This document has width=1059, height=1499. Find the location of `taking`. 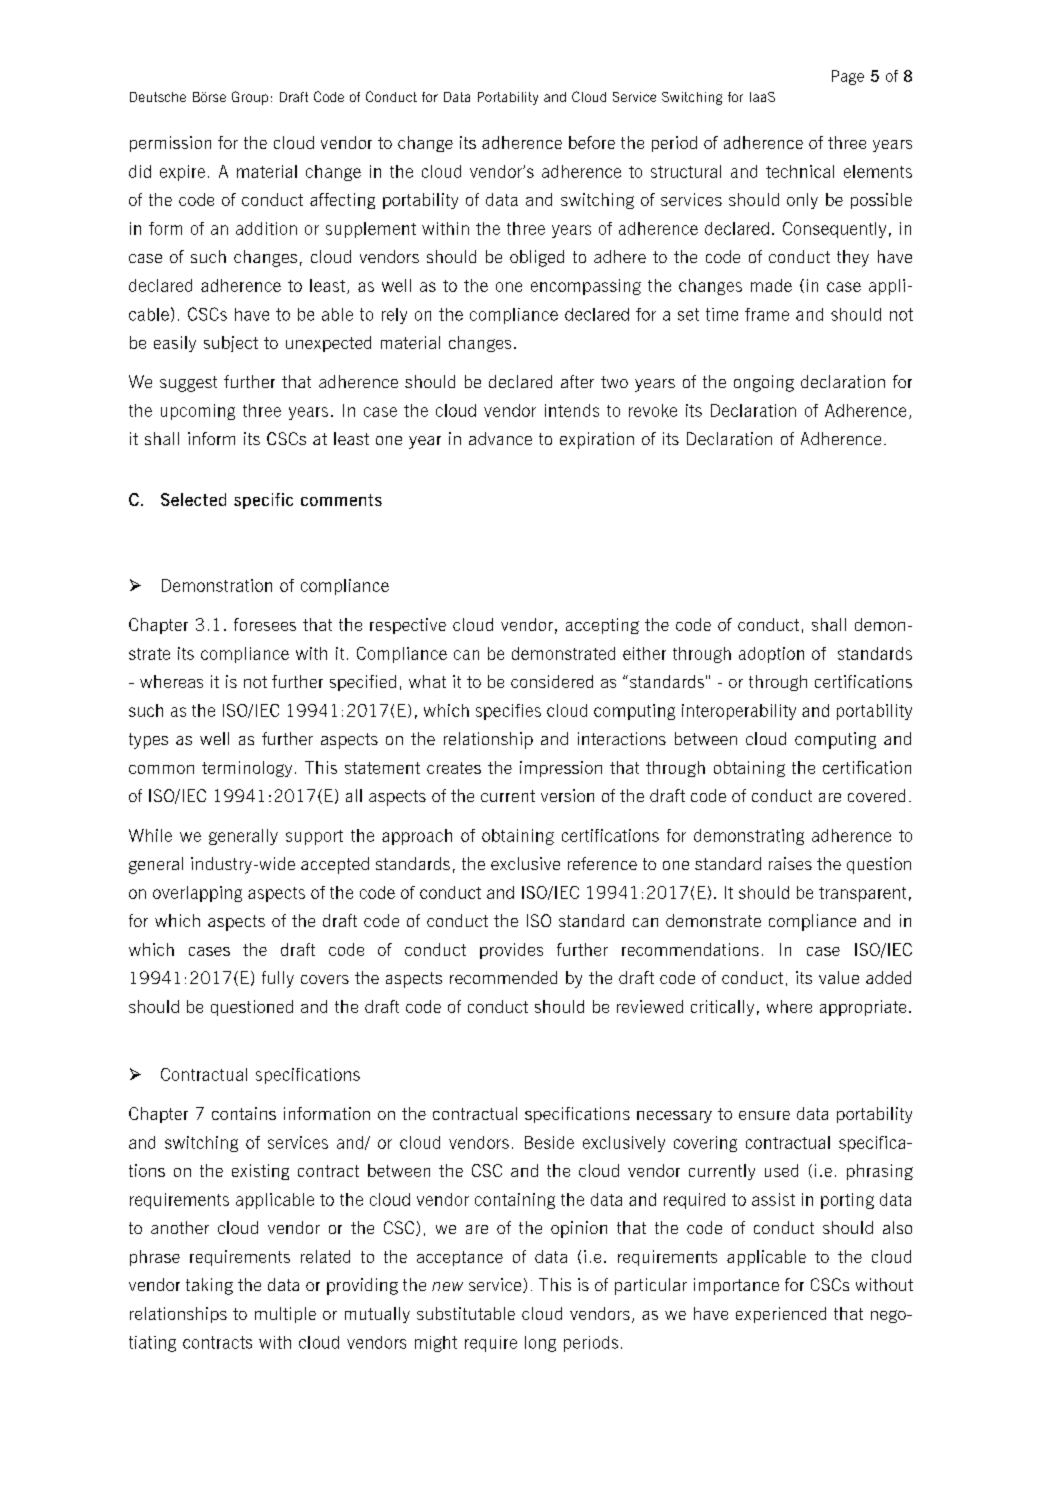

taking is located at coordinates (209, 1286).
